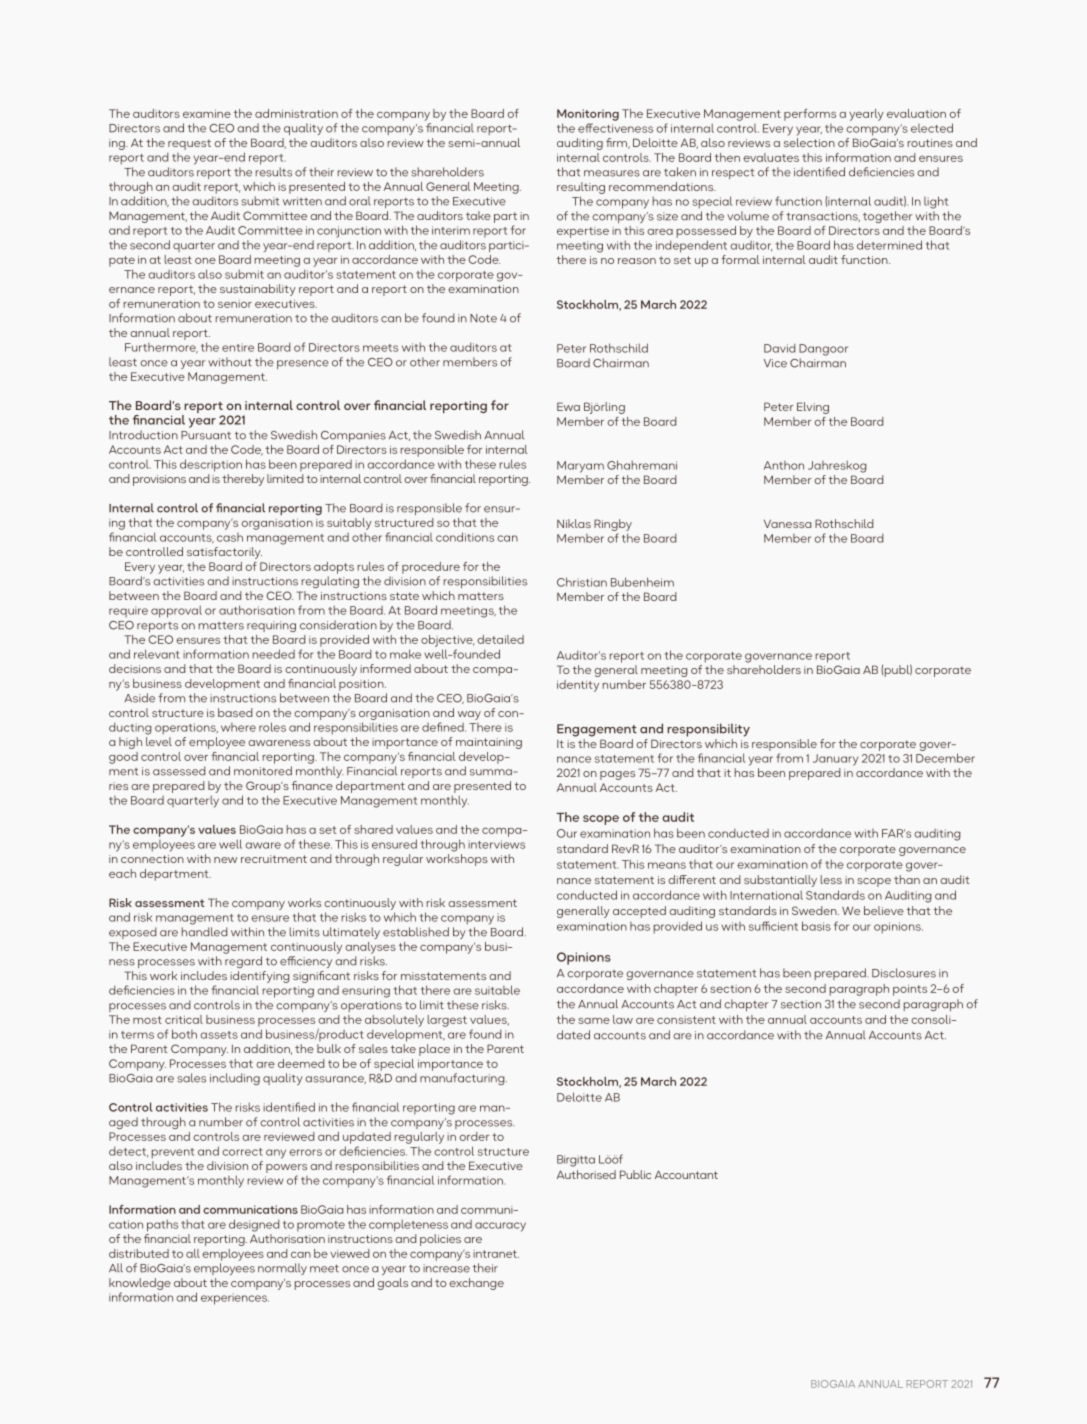 The height and width of the document is (1424, 1087). Describe the element at coordinates (497, 990) in the document. I see `suitable` at that location.
